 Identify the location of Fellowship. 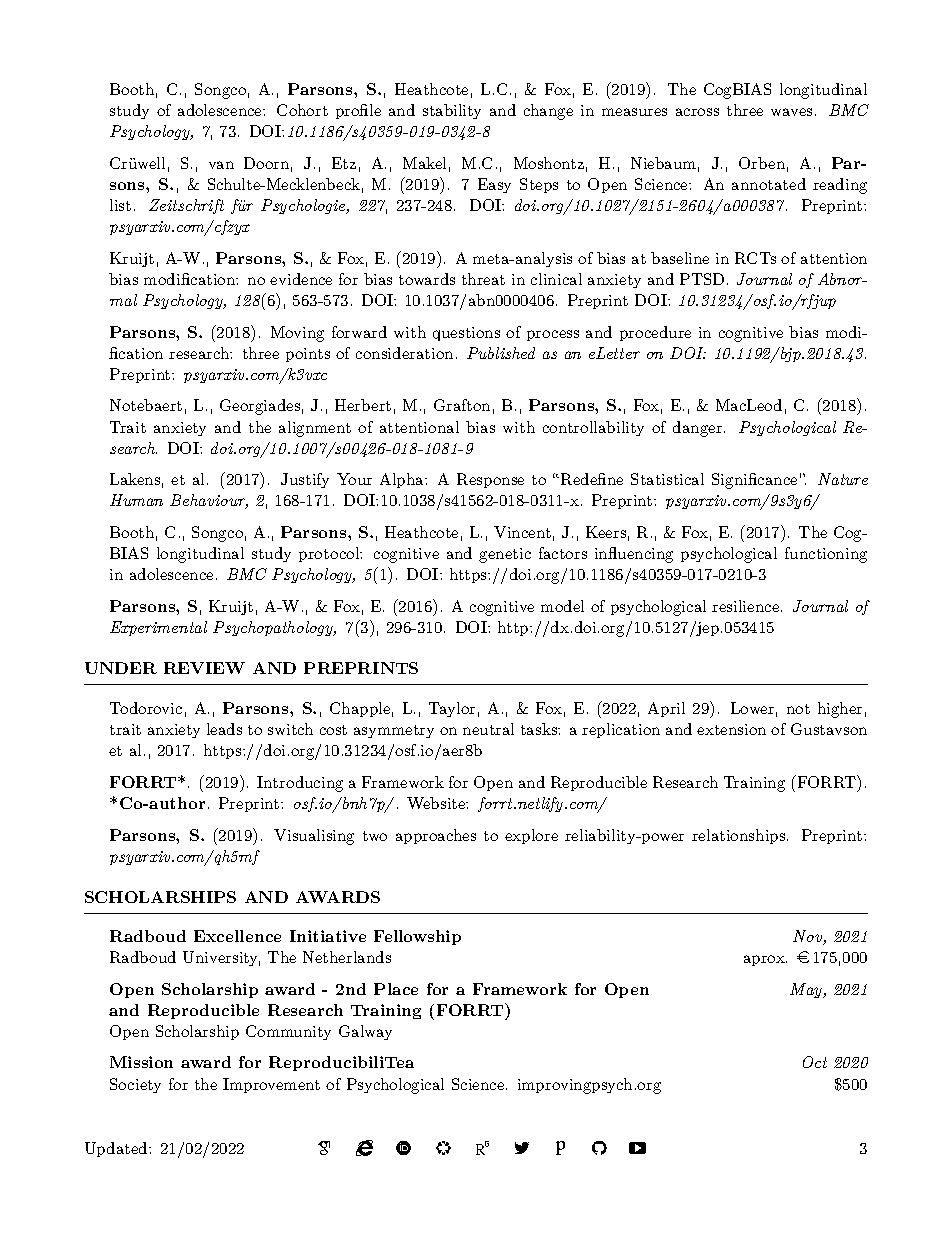
(417, 937).
